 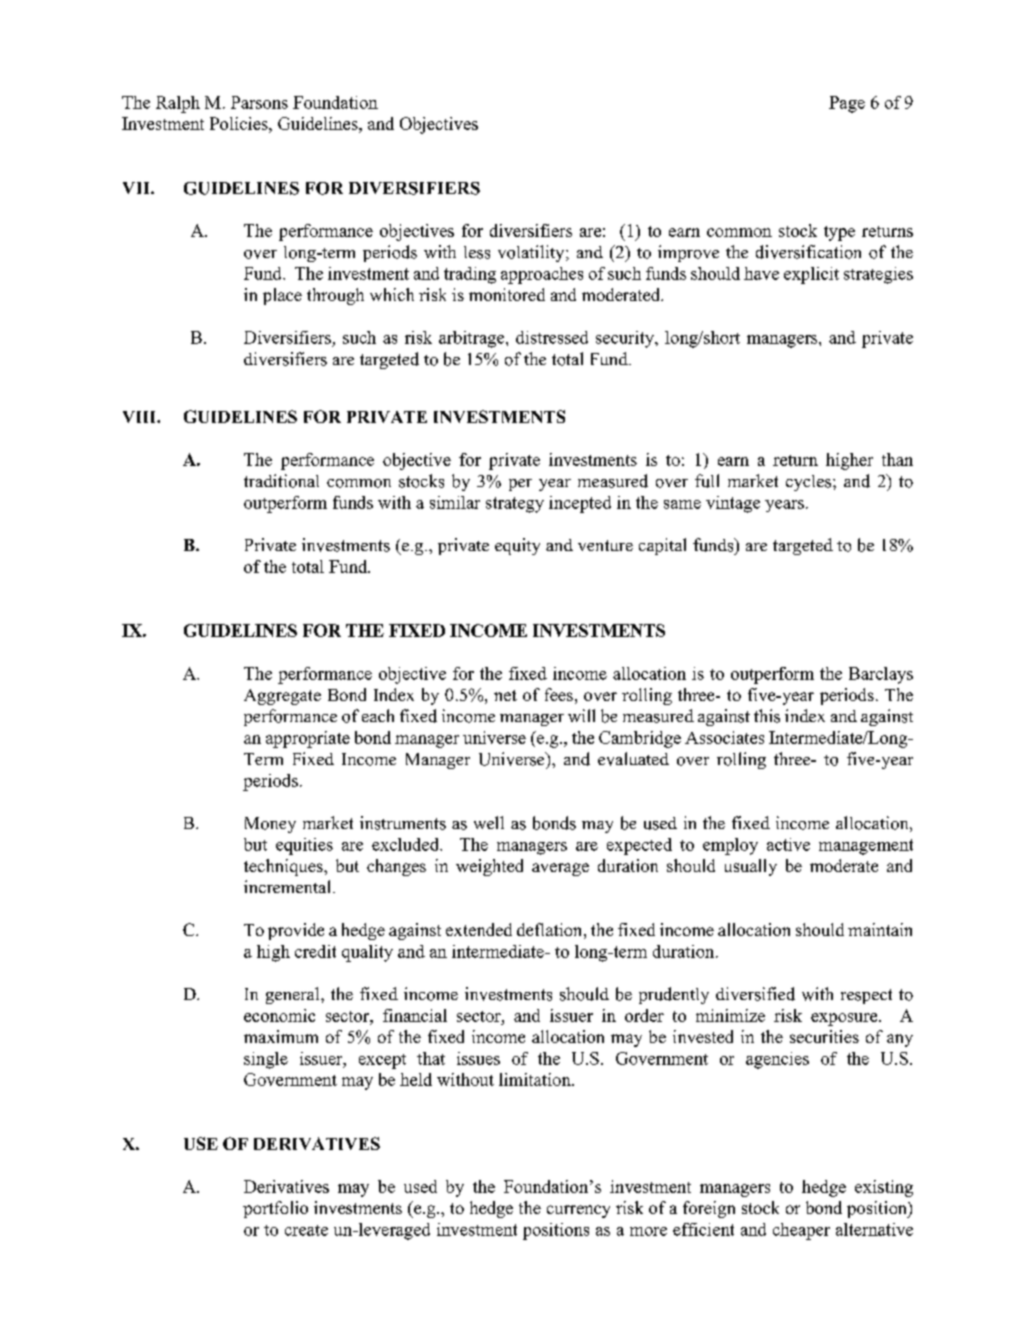 I want to click on maintain, so click(x=880, y=929).
